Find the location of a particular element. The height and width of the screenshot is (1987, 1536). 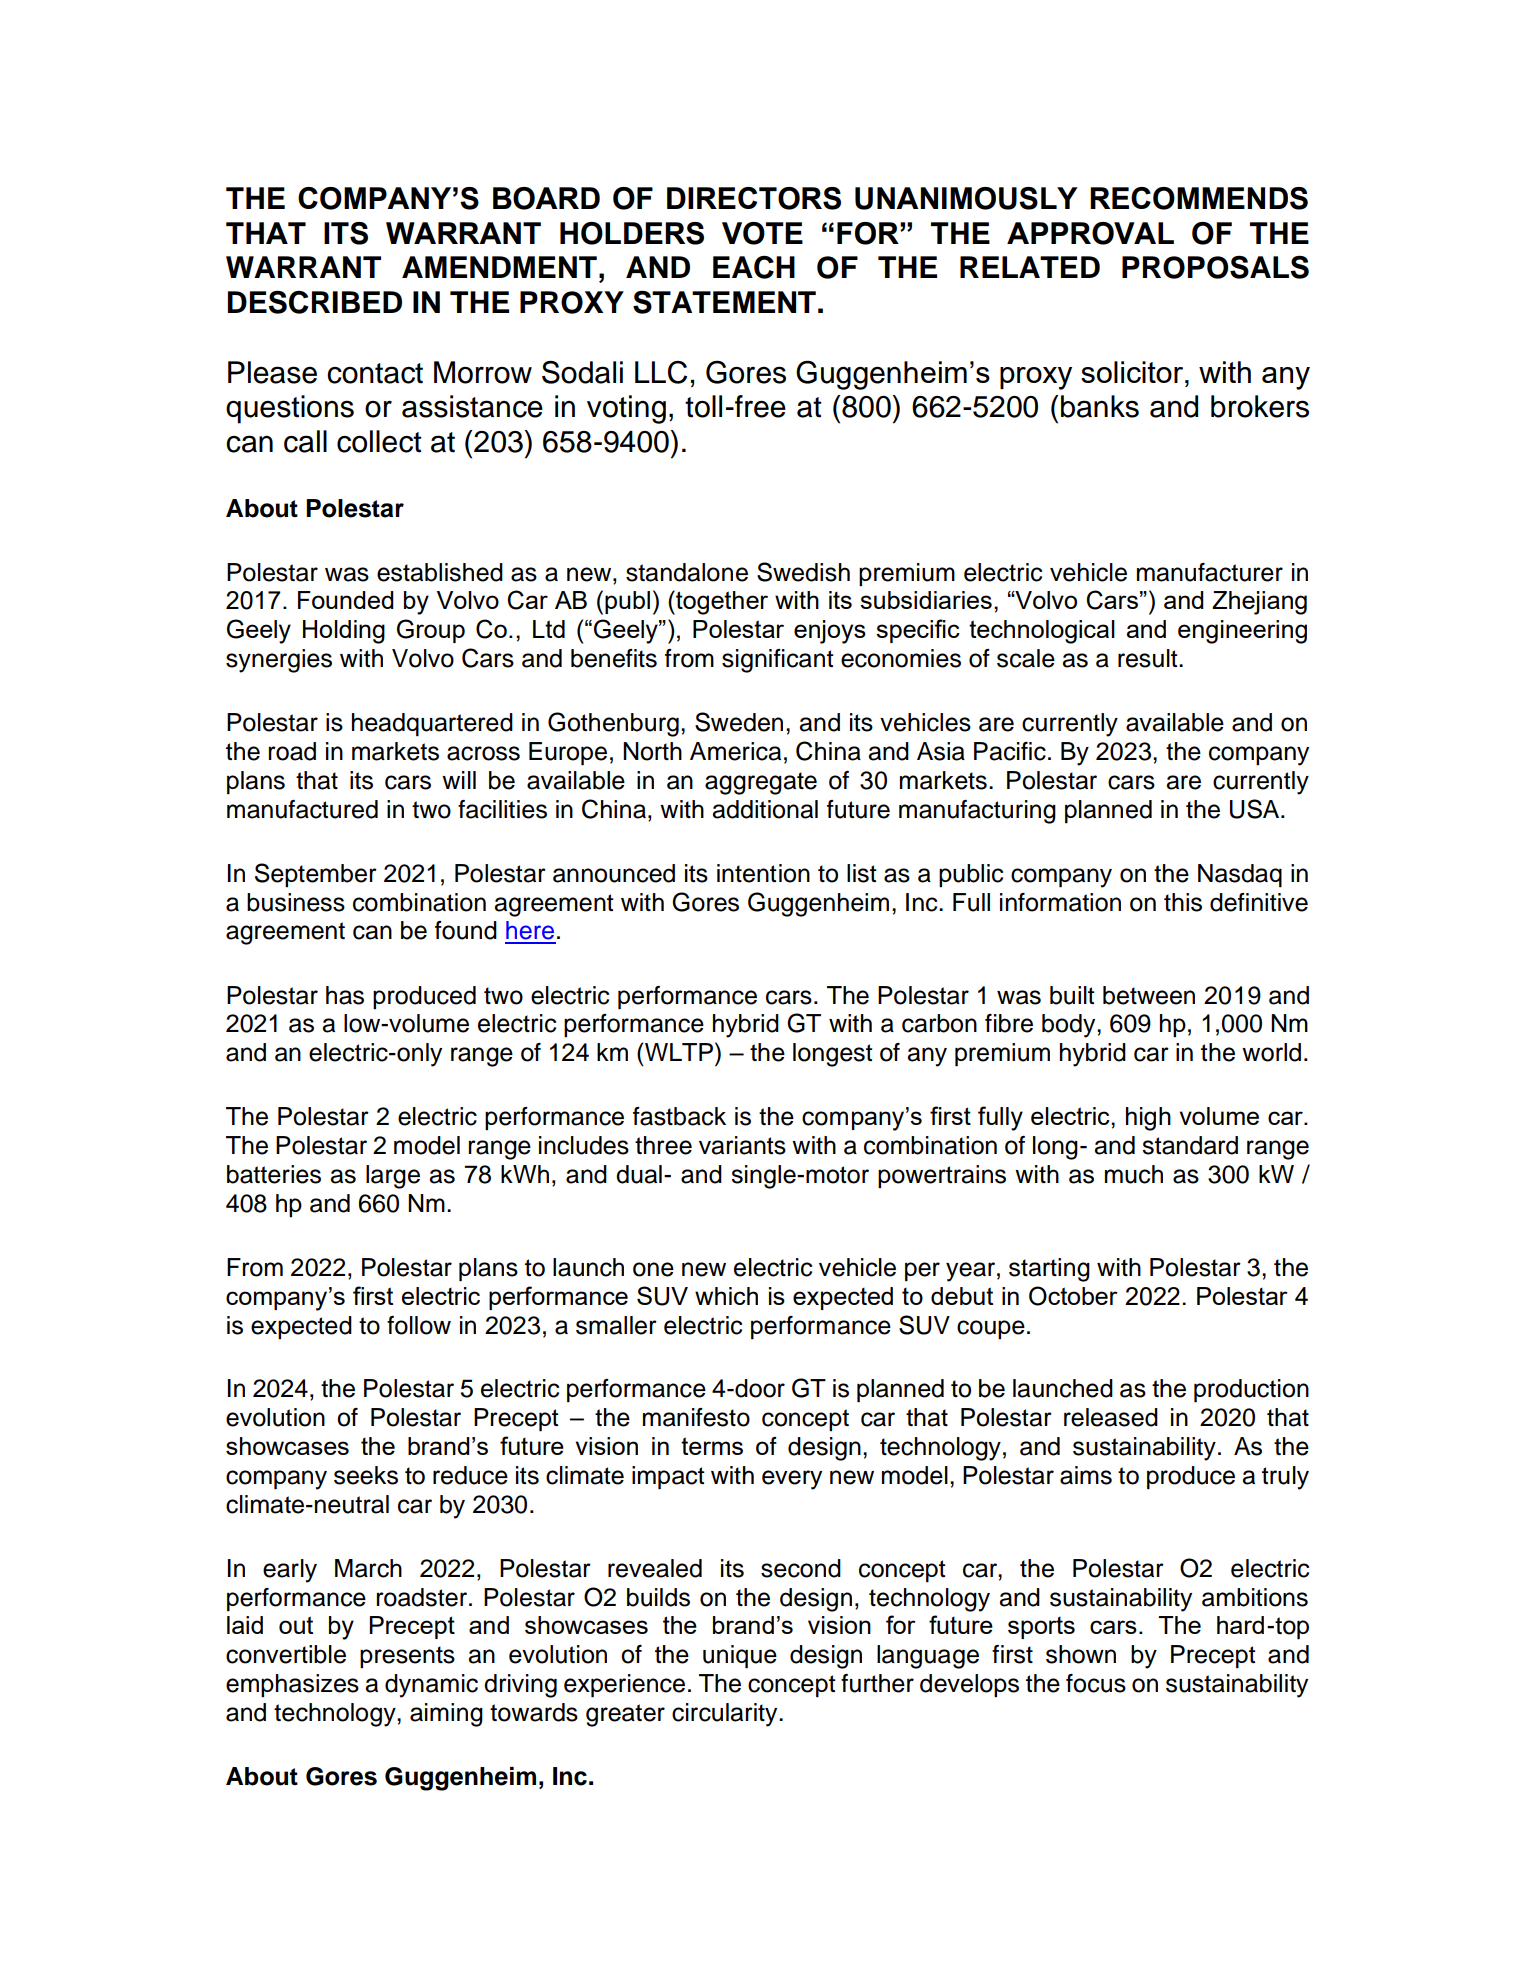

focus is located at coordinates (1096, 1683).
